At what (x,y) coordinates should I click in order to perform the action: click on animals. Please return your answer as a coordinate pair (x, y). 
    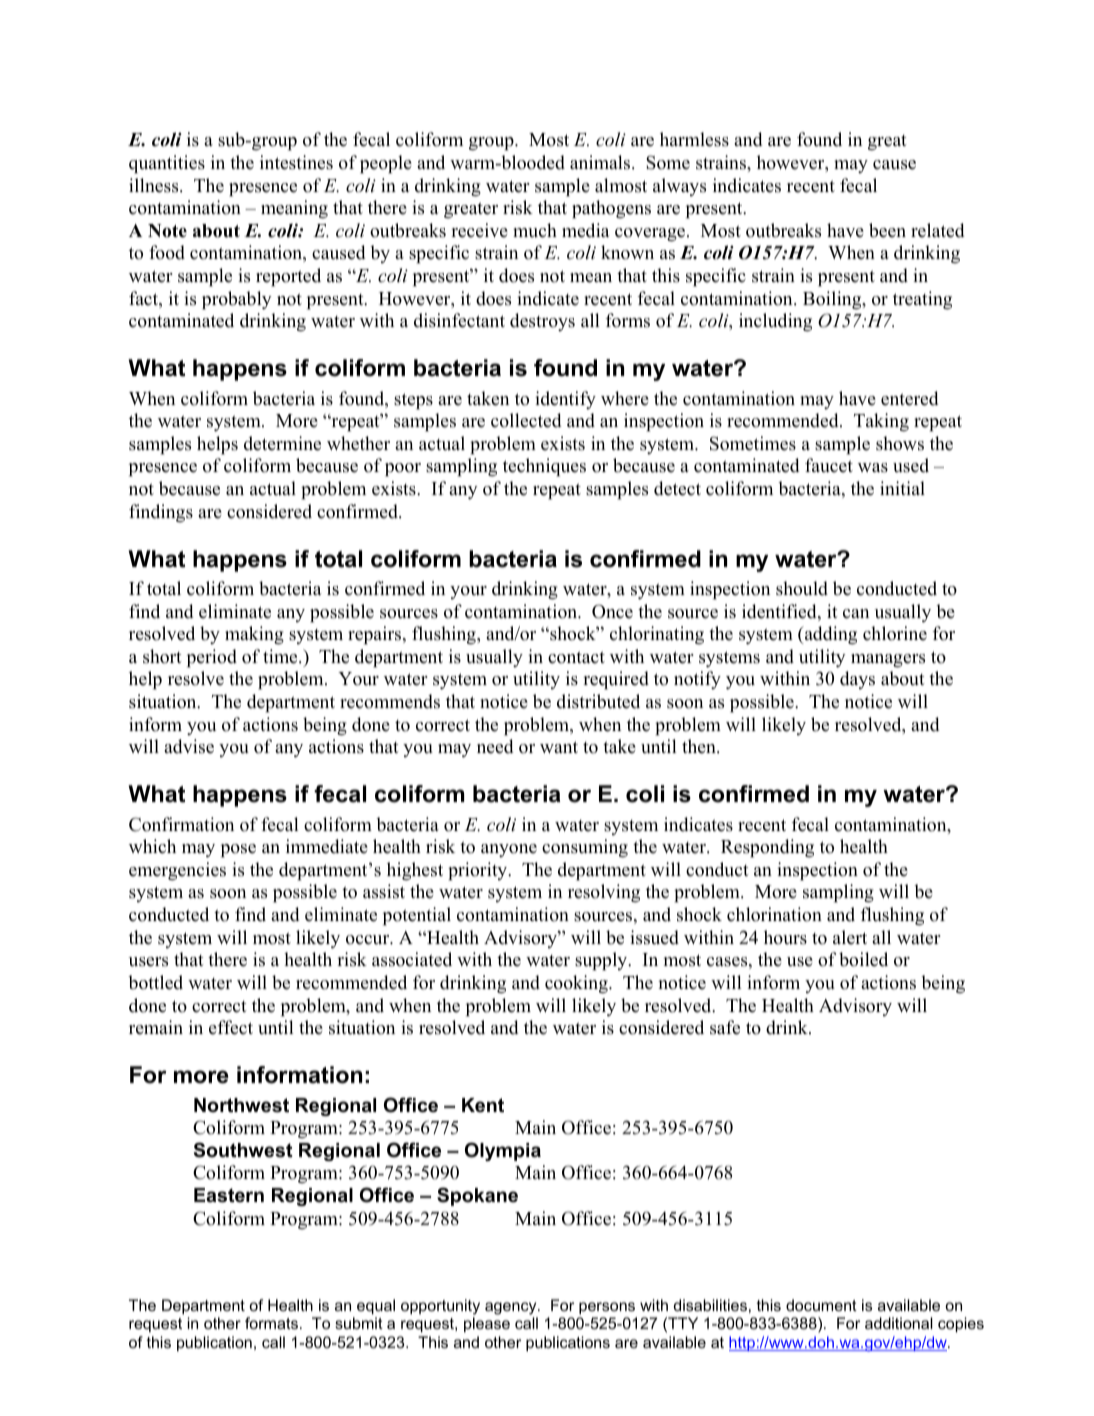
    Looking at the image, I should click on (601, 162).
